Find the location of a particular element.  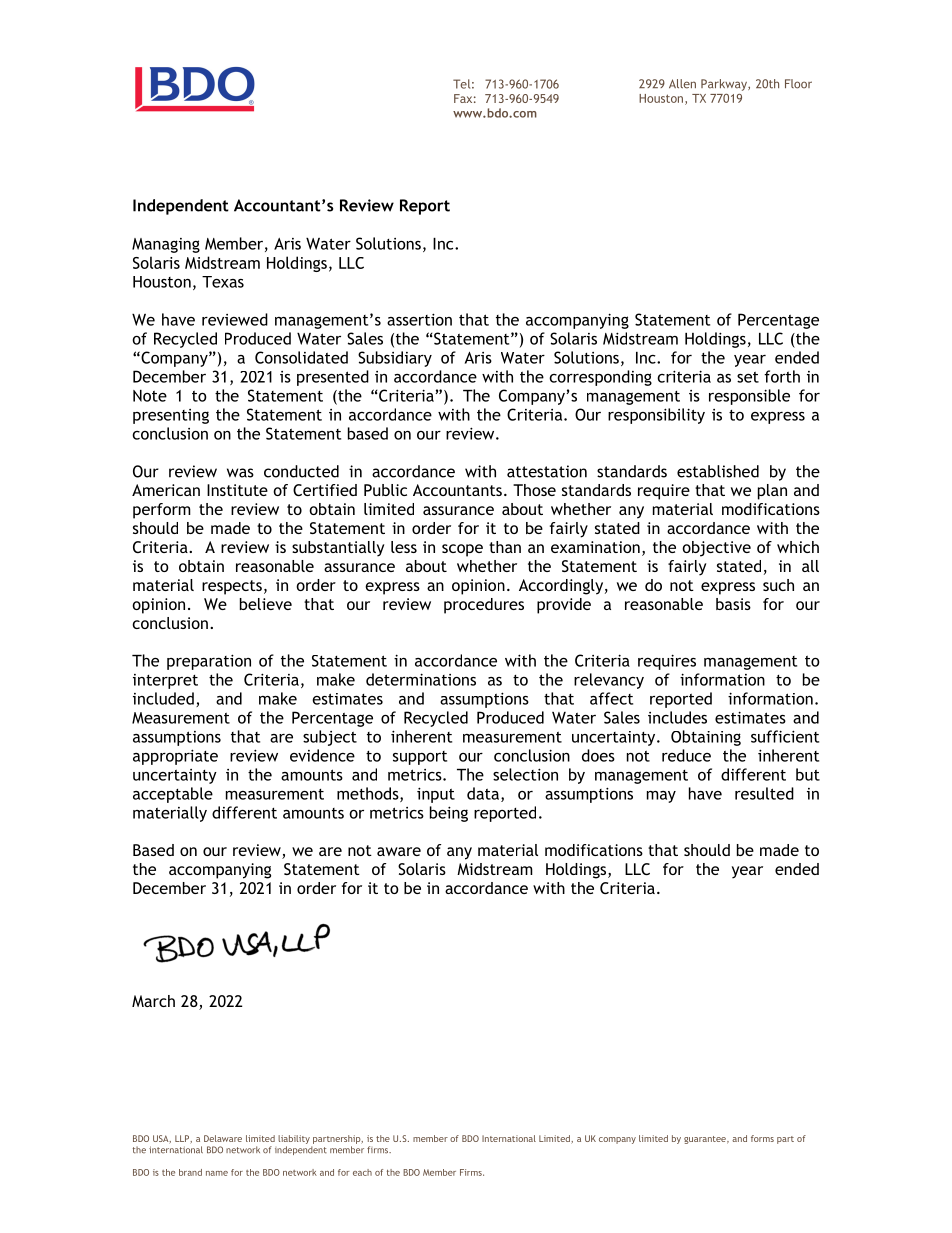

forms is located at coordinates (762, 1138).
